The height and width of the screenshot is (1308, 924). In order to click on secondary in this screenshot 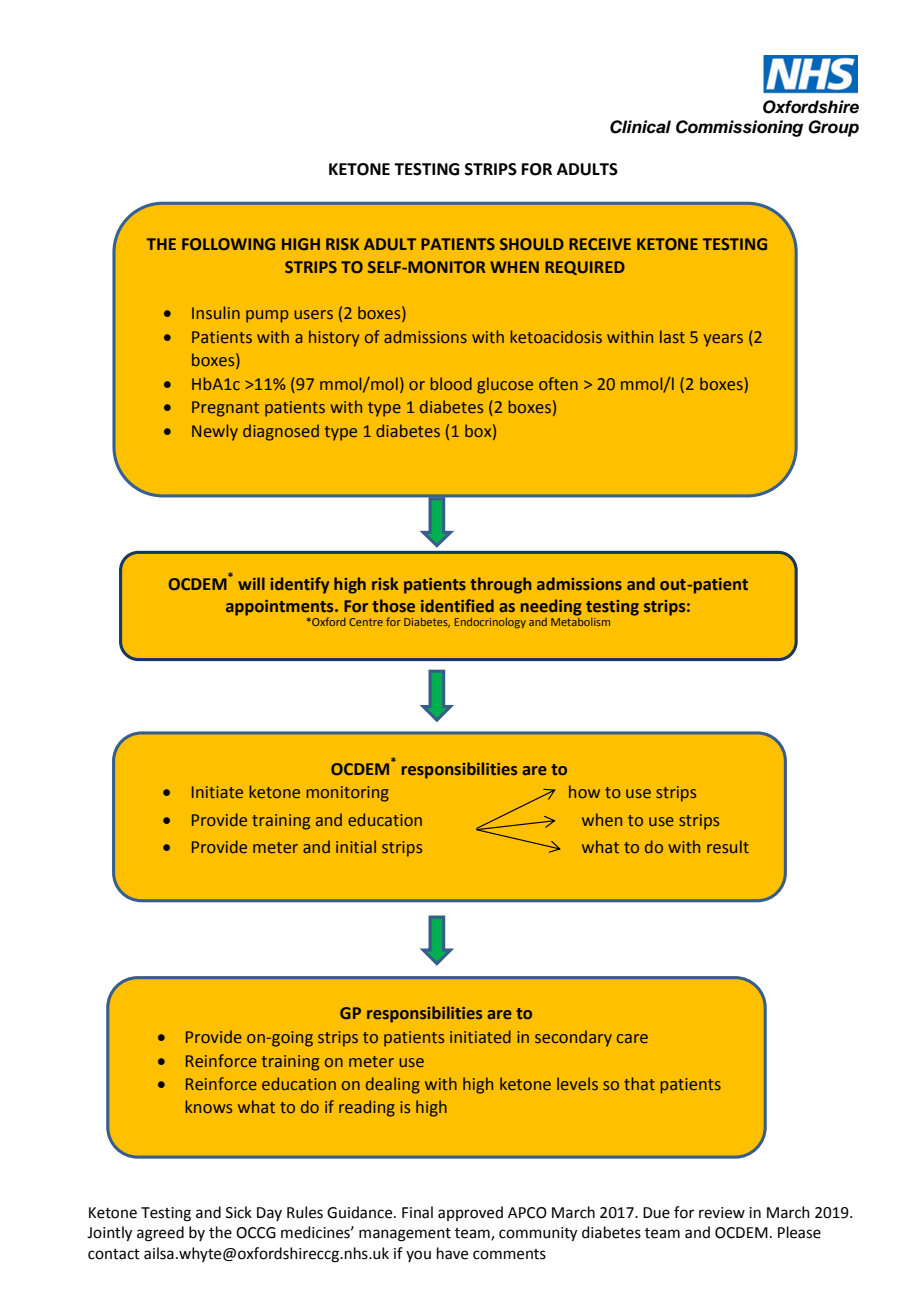, I will do `click(573, 1038)`.
